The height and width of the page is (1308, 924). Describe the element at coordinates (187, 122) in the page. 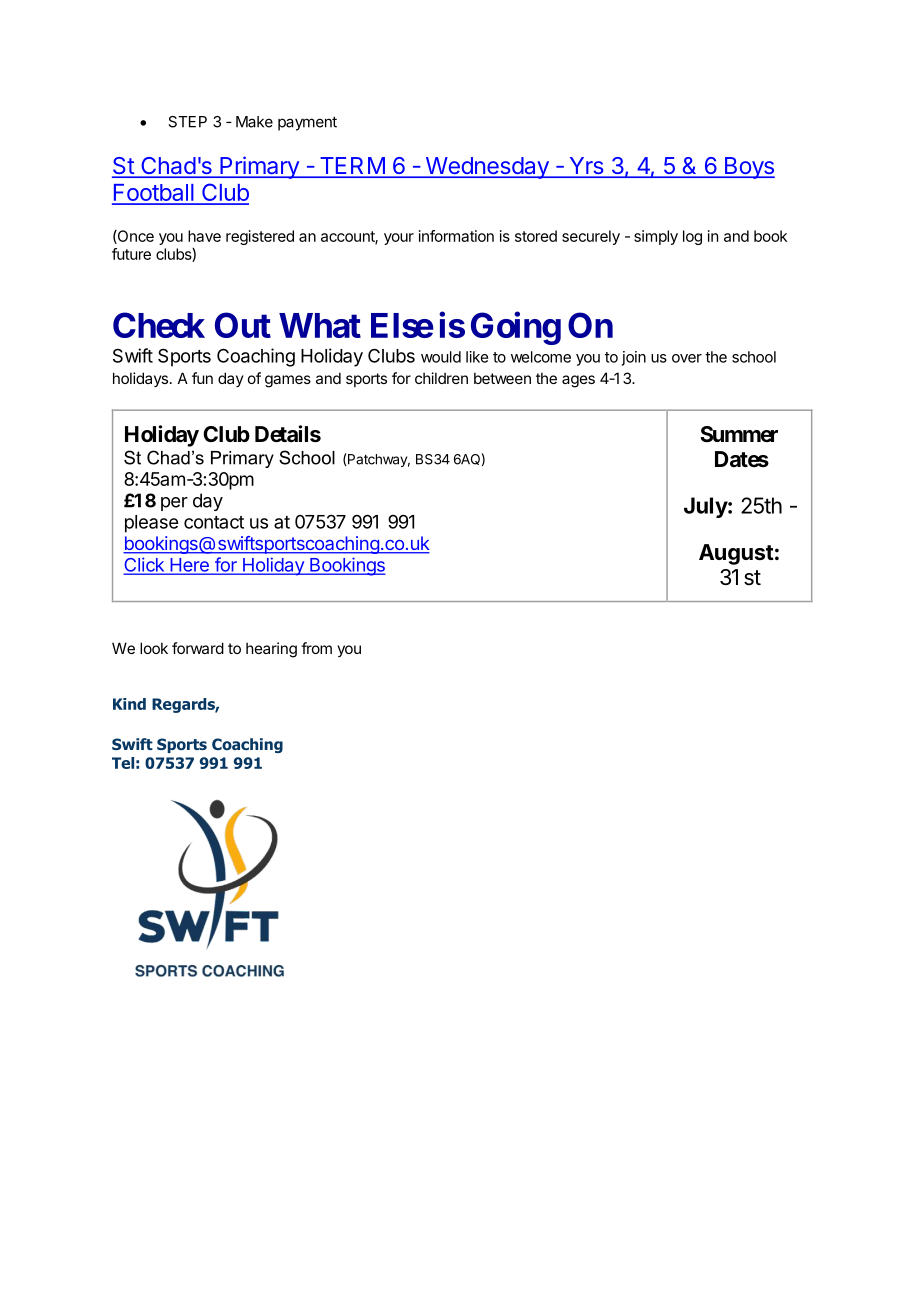

I see `STEP` at that location.
